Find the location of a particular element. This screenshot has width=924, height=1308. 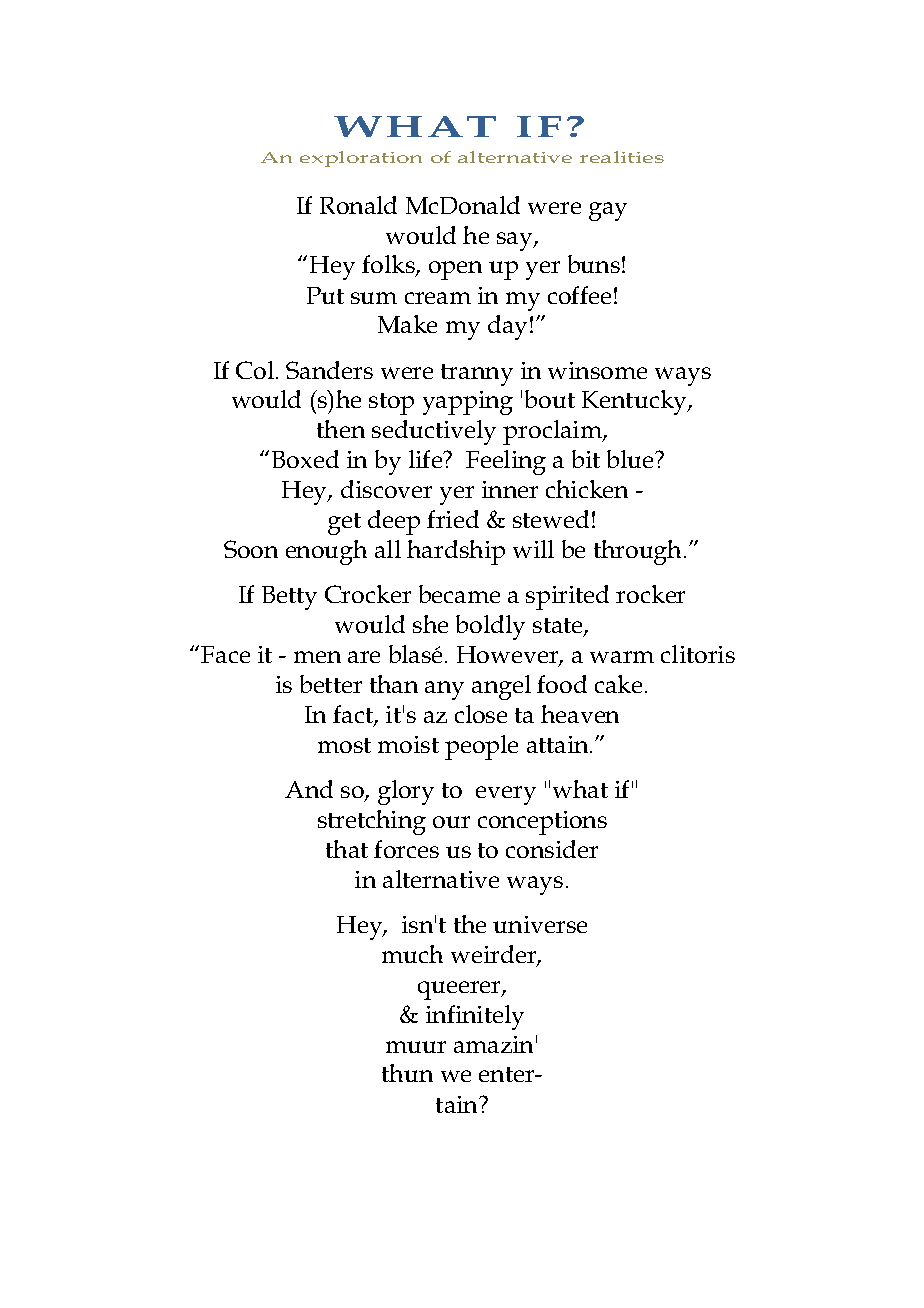

Ronald is located at coordinates (358, 205).
